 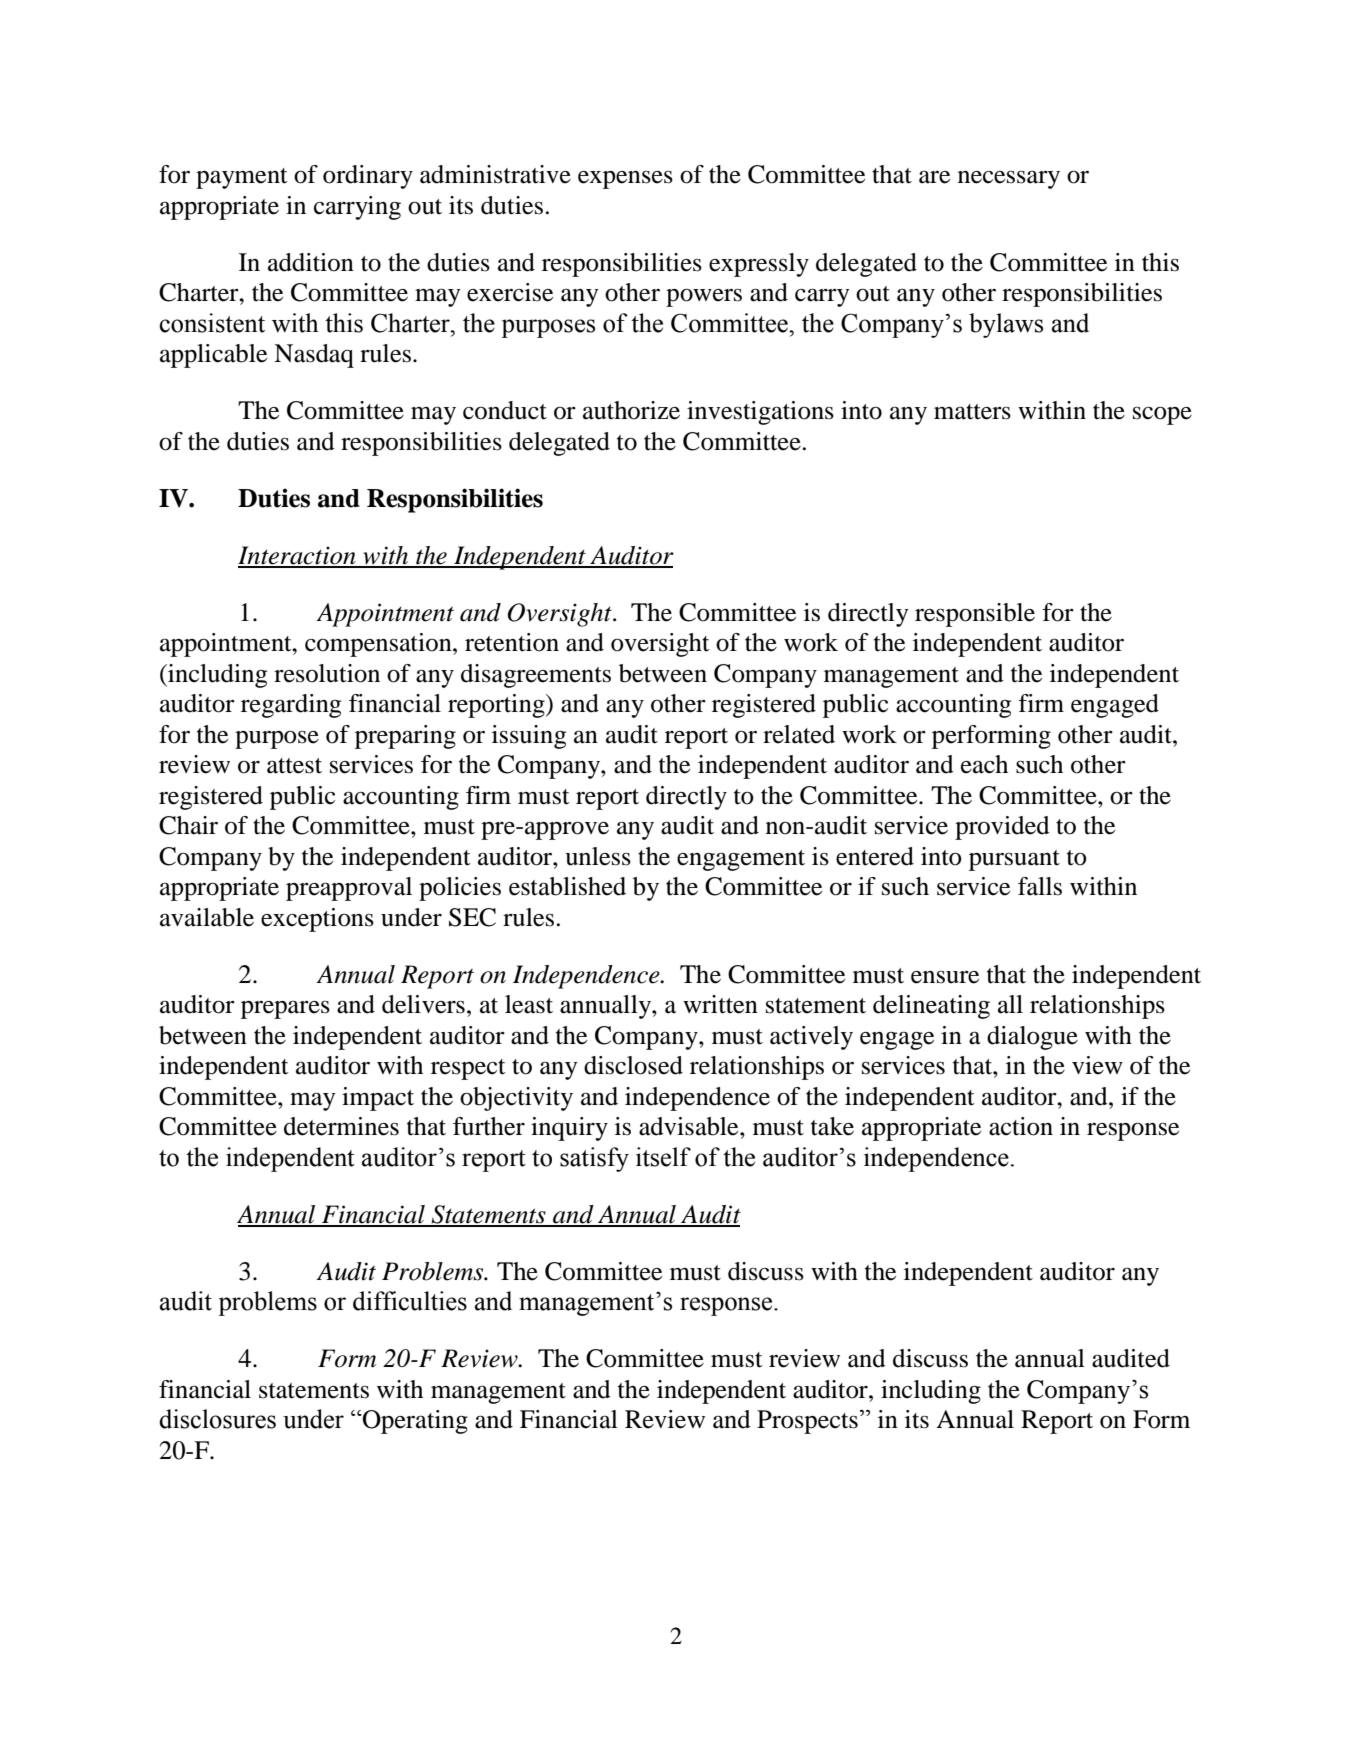 I want to click on disclosures, so click(x=217, y=1419).
